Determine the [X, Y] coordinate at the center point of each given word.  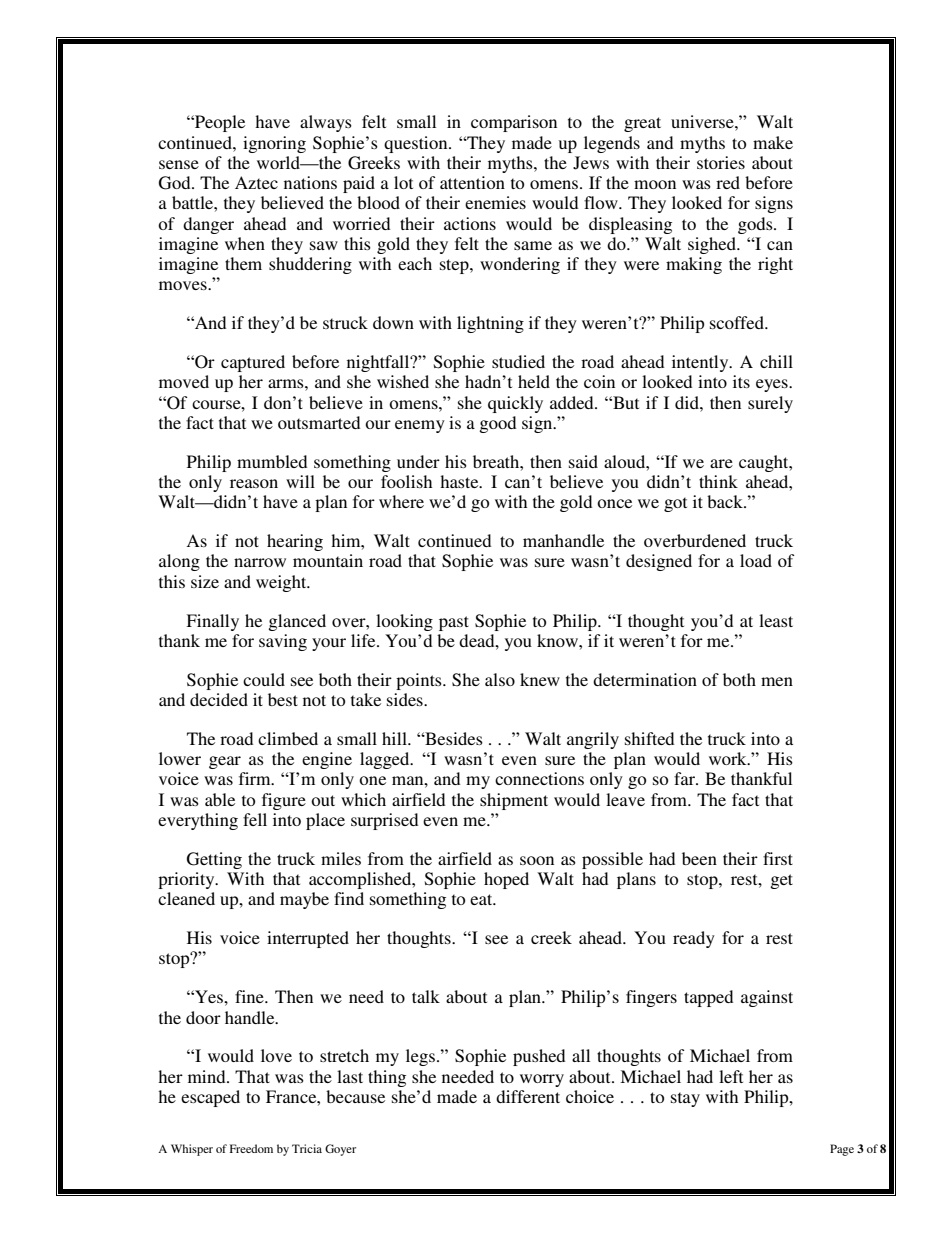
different [528, 1096]
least [776, 620]
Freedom [251, 1148]
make [773, 142]
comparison [514, 123]
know [558, 640]
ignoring [274, 144]
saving [283, 642]
